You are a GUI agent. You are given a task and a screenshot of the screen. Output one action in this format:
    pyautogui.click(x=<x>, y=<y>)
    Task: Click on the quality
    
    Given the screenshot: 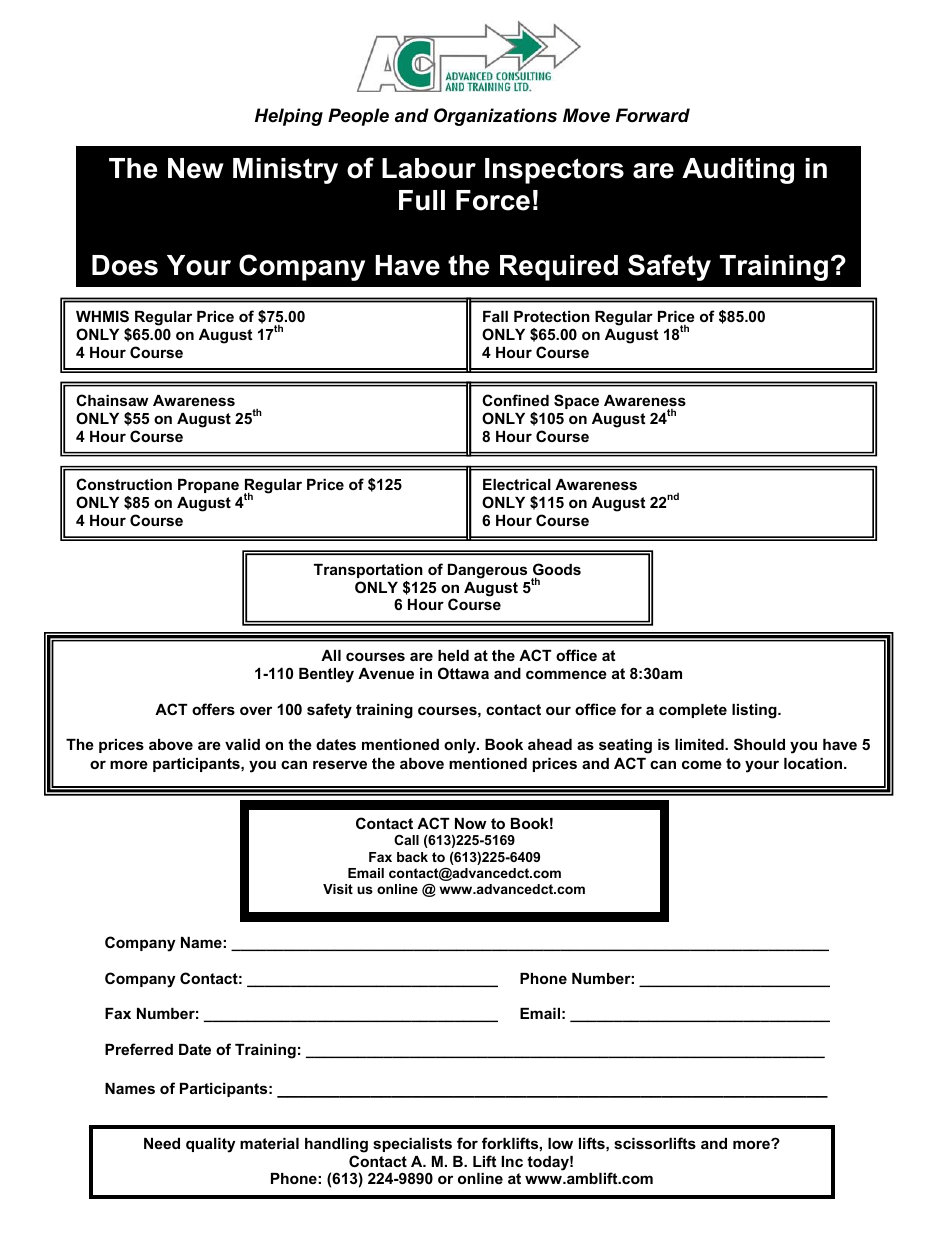 What is the action you would take?
    pyautogui.click(x=211, y=1145)
